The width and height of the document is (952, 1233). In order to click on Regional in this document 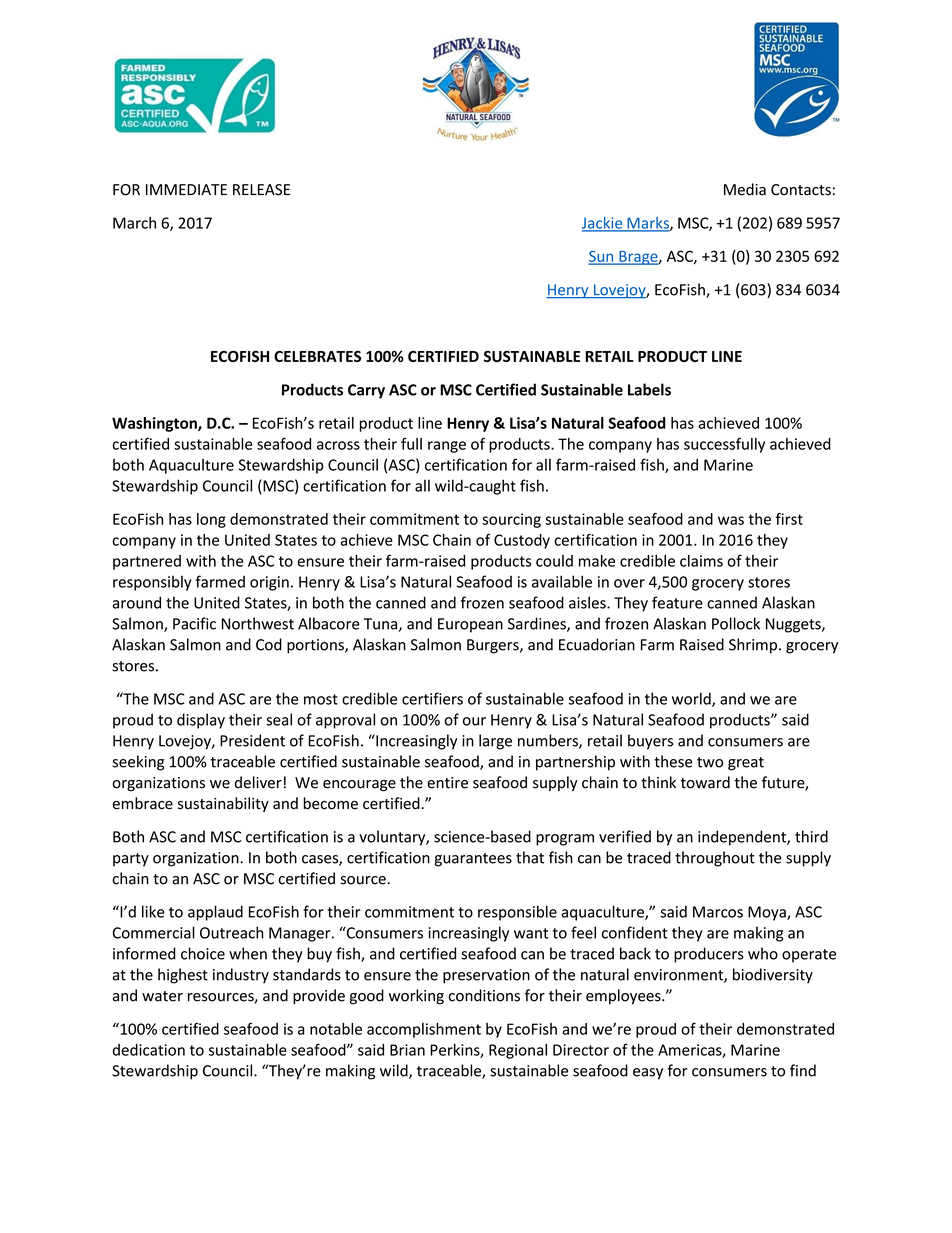, I will do `click(518, 1051)`.
